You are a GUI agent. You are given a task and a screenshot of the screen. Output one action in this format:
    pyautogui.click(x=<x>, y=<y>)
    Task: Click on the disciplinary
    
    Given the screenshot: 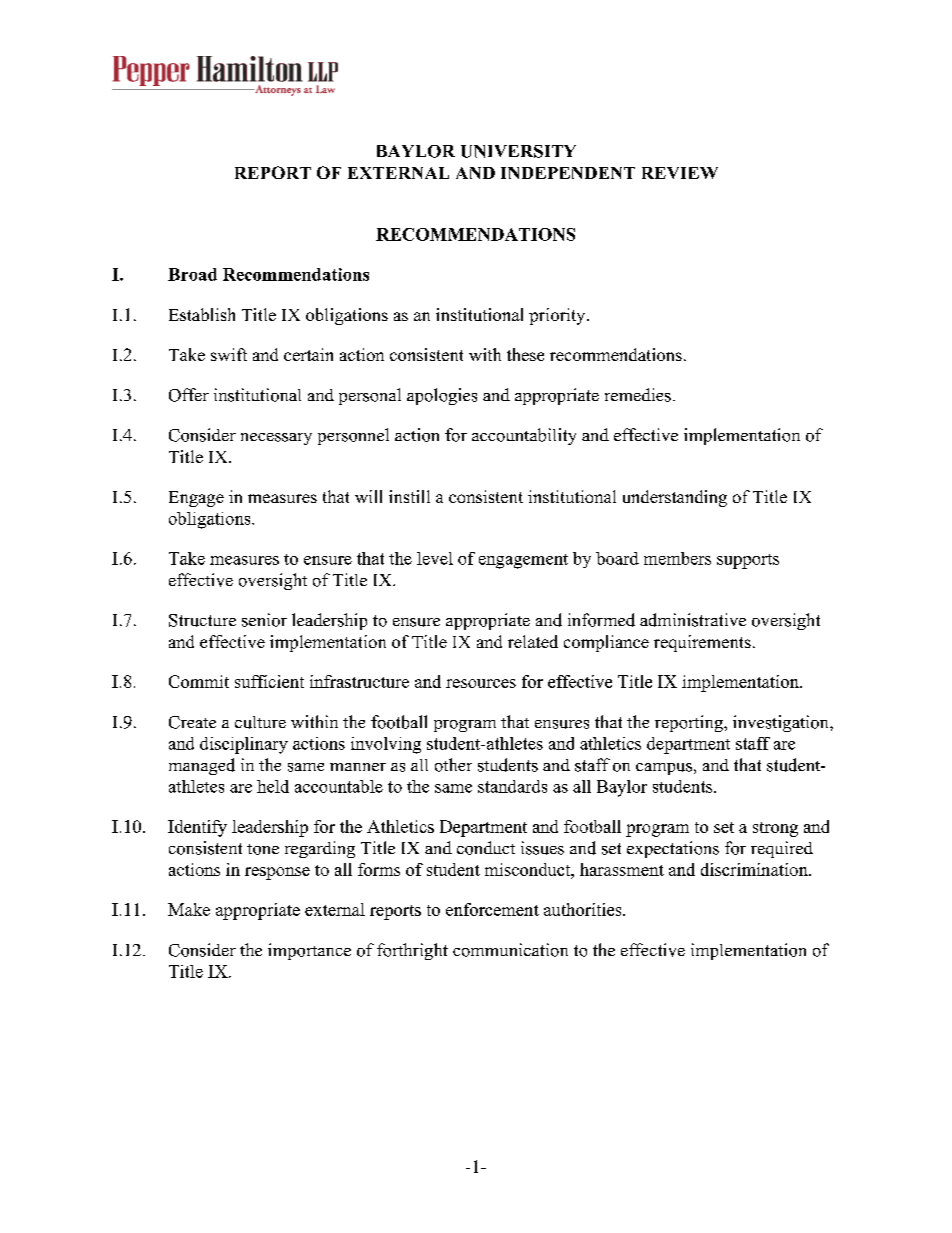 What is the action you would take?
    pyautogui.click(x=244, y=745)
